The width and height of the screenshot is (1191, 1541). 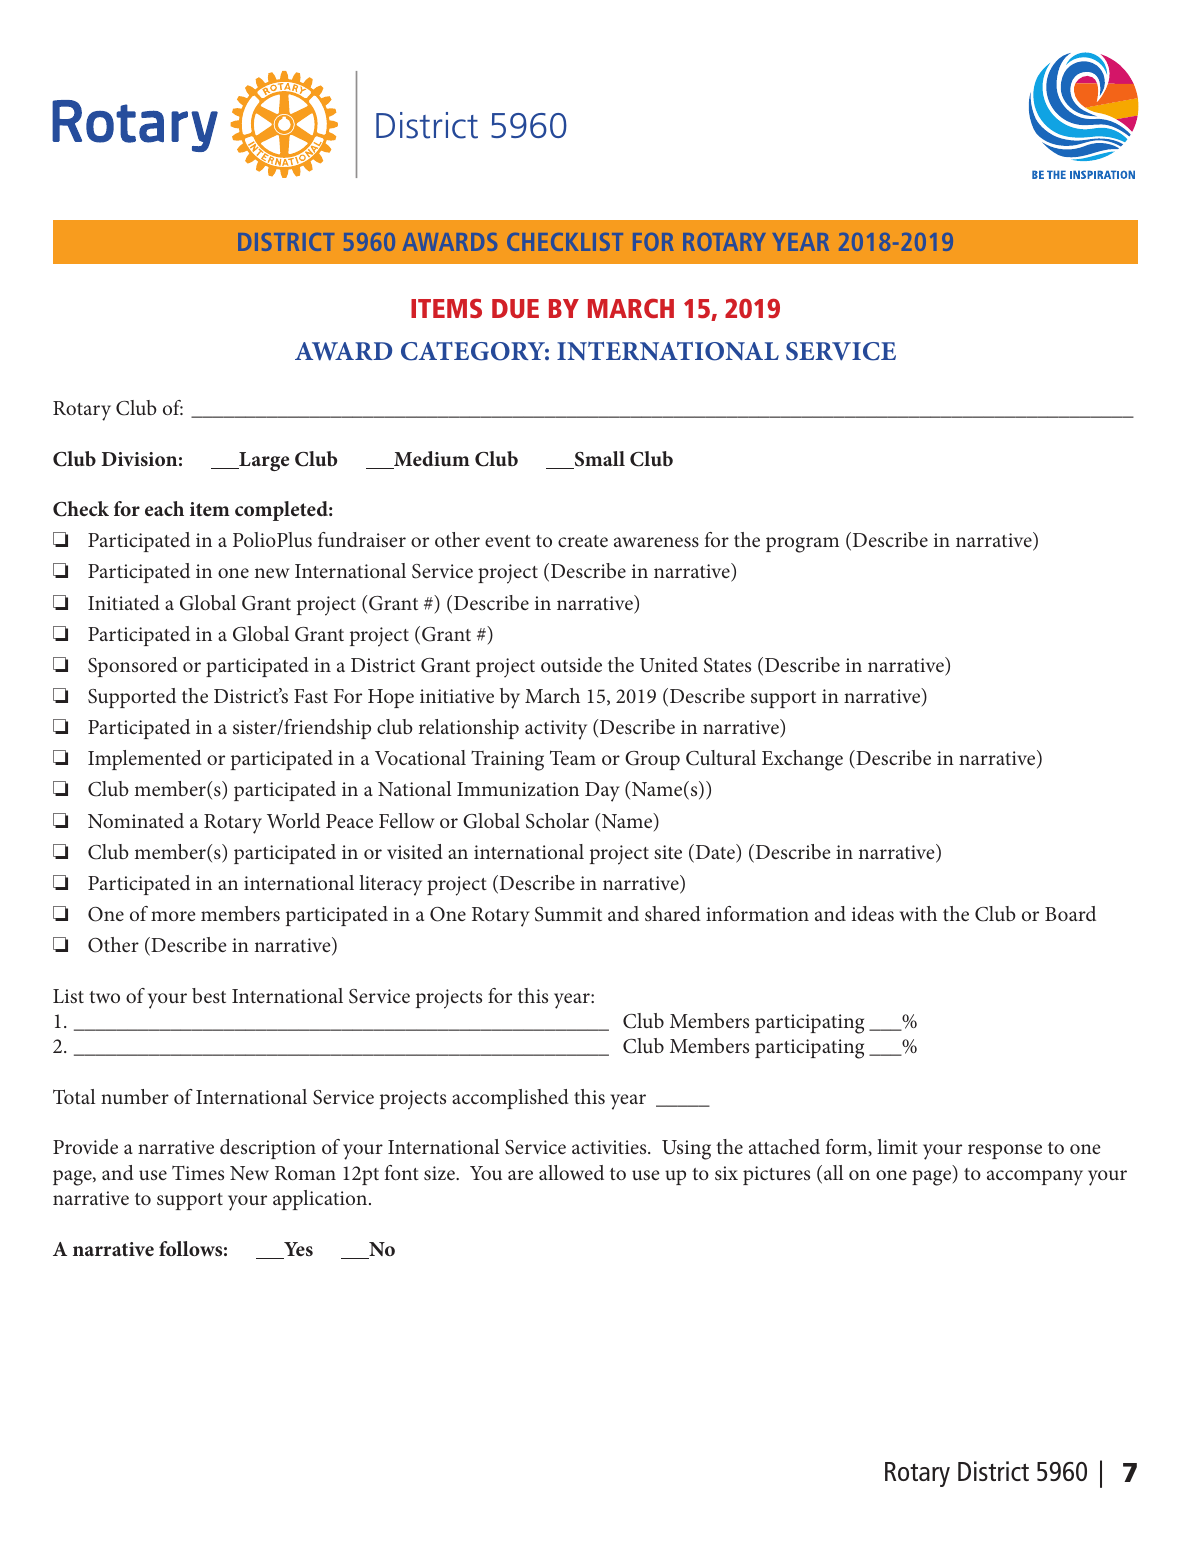 What do you see at coordinates (1035, 1178) in the screenshot?
I see `accompany` at bounding box center [1035, 1178].
